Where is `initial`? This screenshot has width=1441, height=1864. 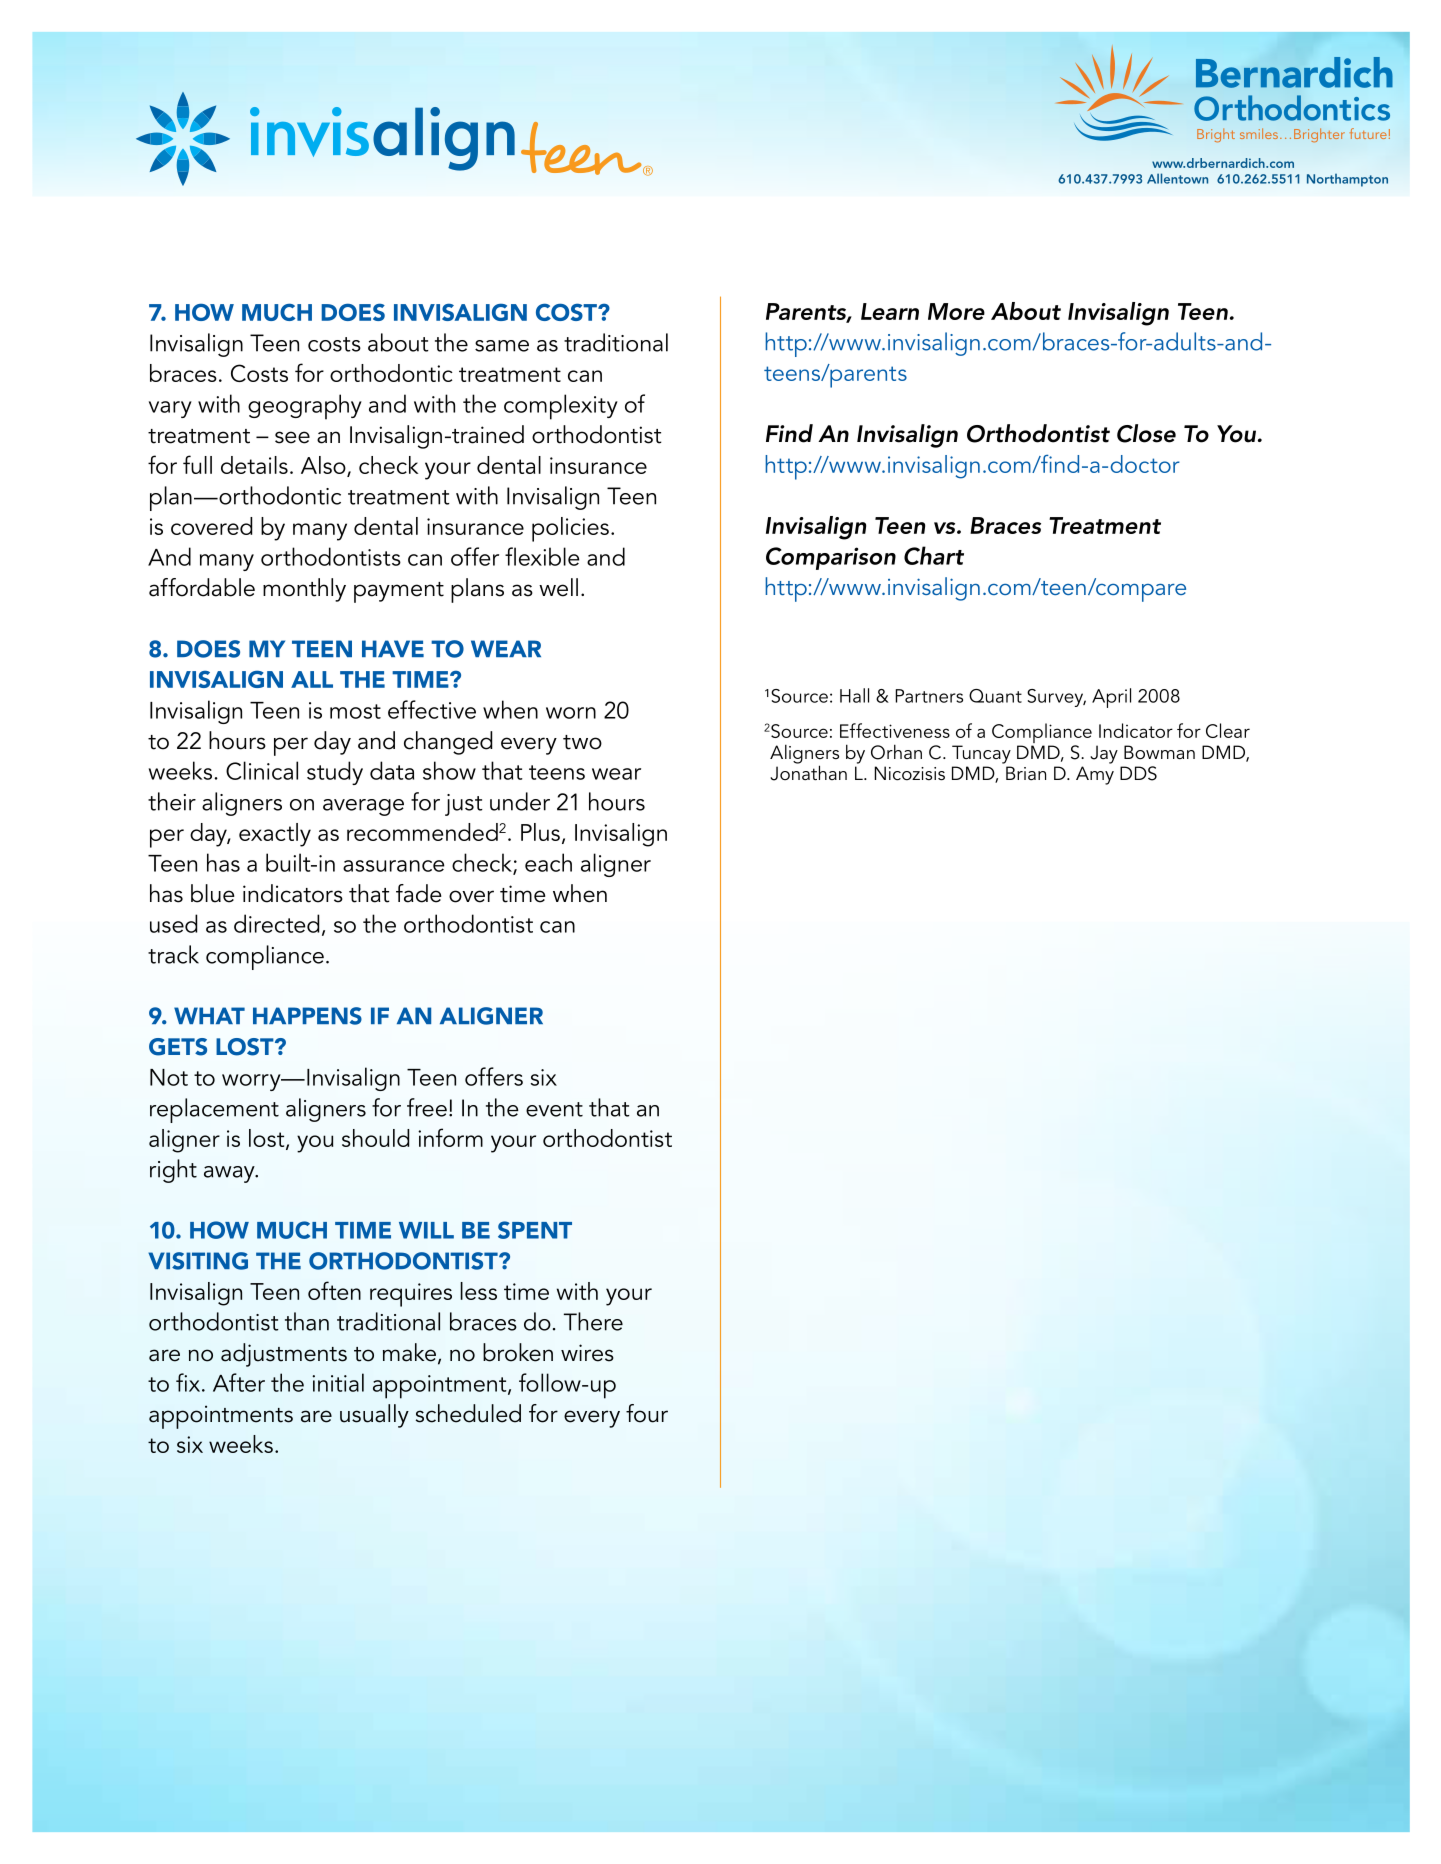 initial is located at coordinates (338, 1382).
